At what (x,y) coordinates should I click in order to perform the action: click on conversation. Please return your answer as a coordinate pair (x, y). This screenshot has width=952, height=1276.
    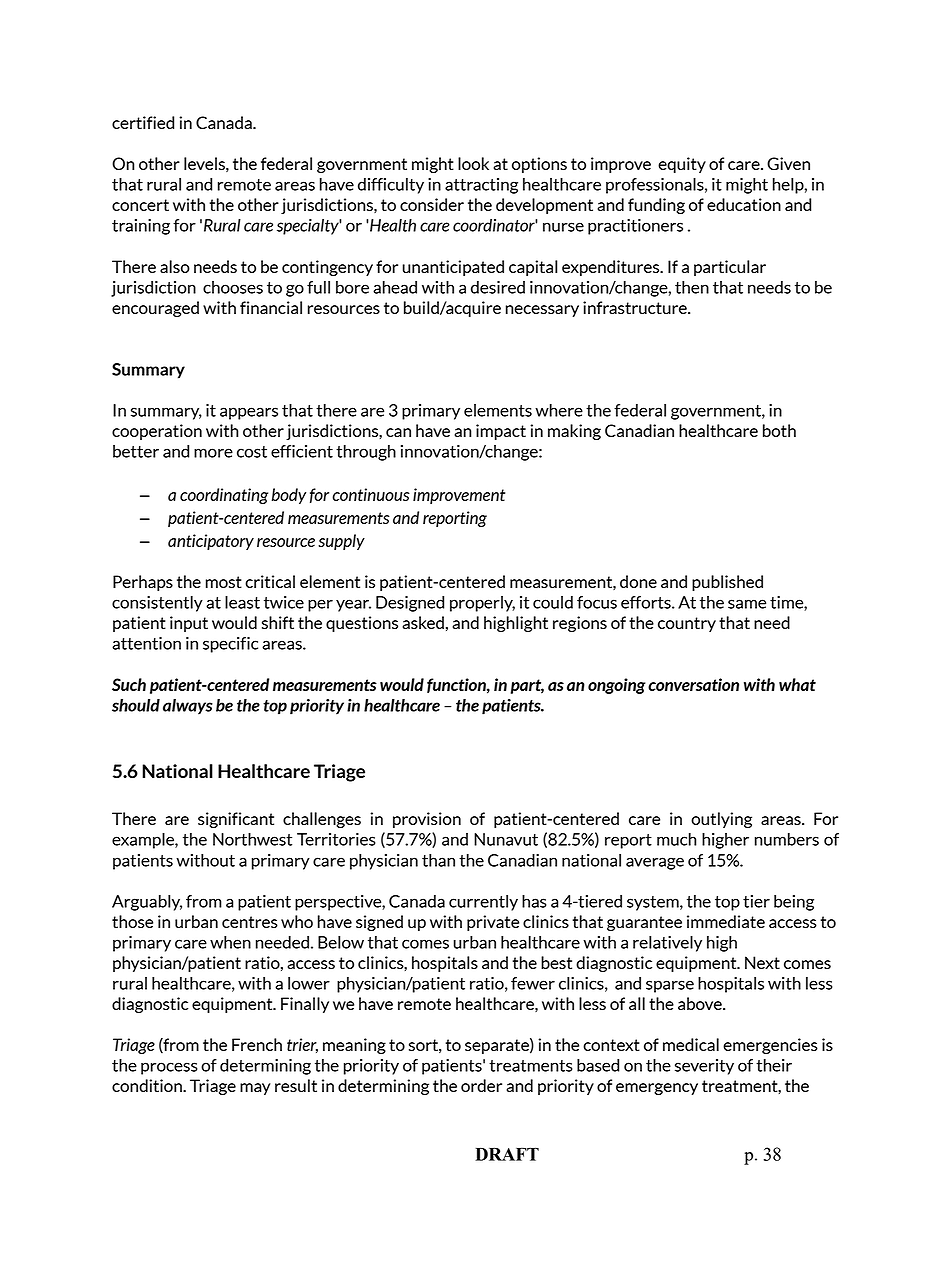
    Looking at the image, I should click on (693, 684).
